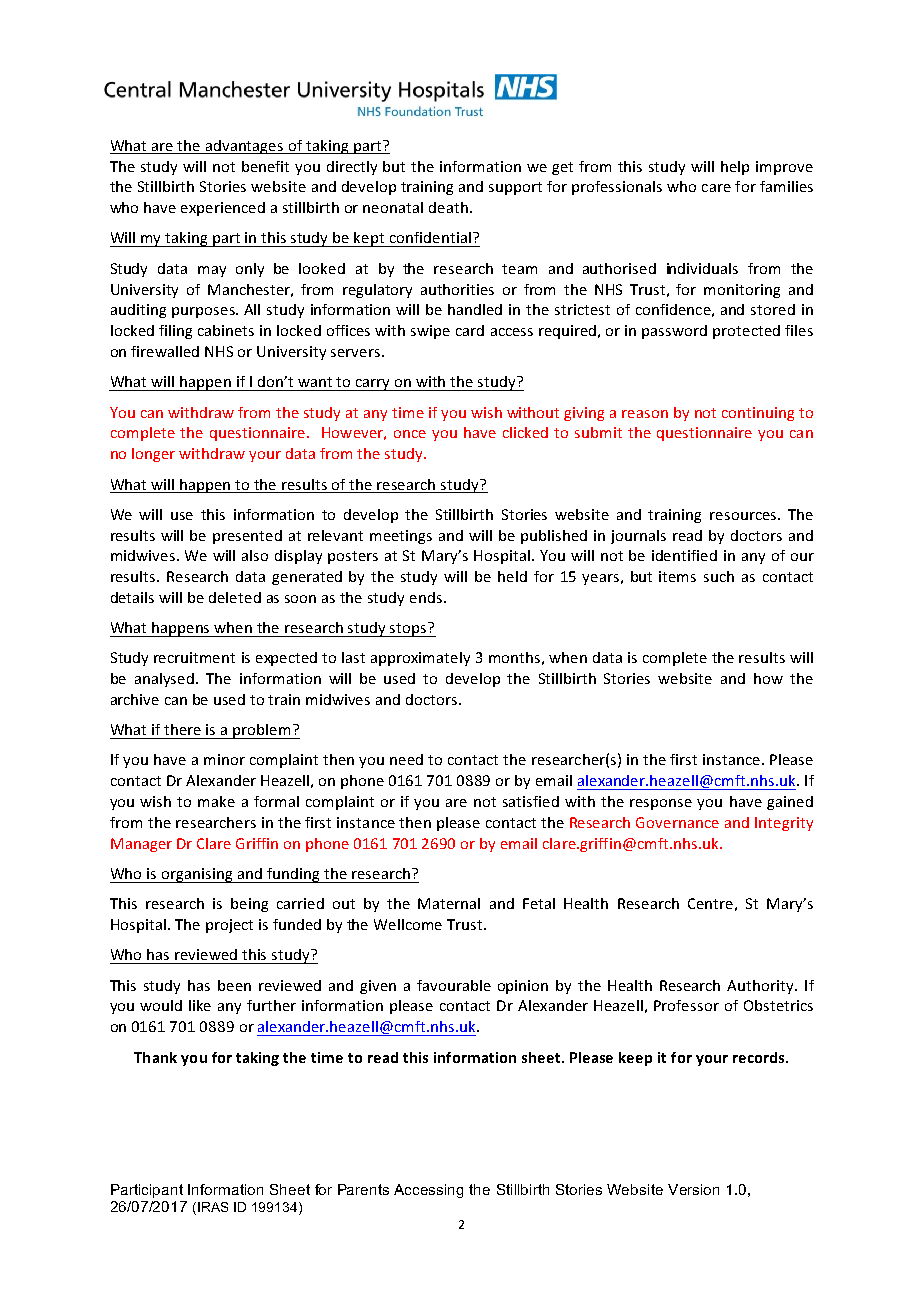 This screenshot has width=924, height=1308. I want to click on Thank, so click(155, 1057).
